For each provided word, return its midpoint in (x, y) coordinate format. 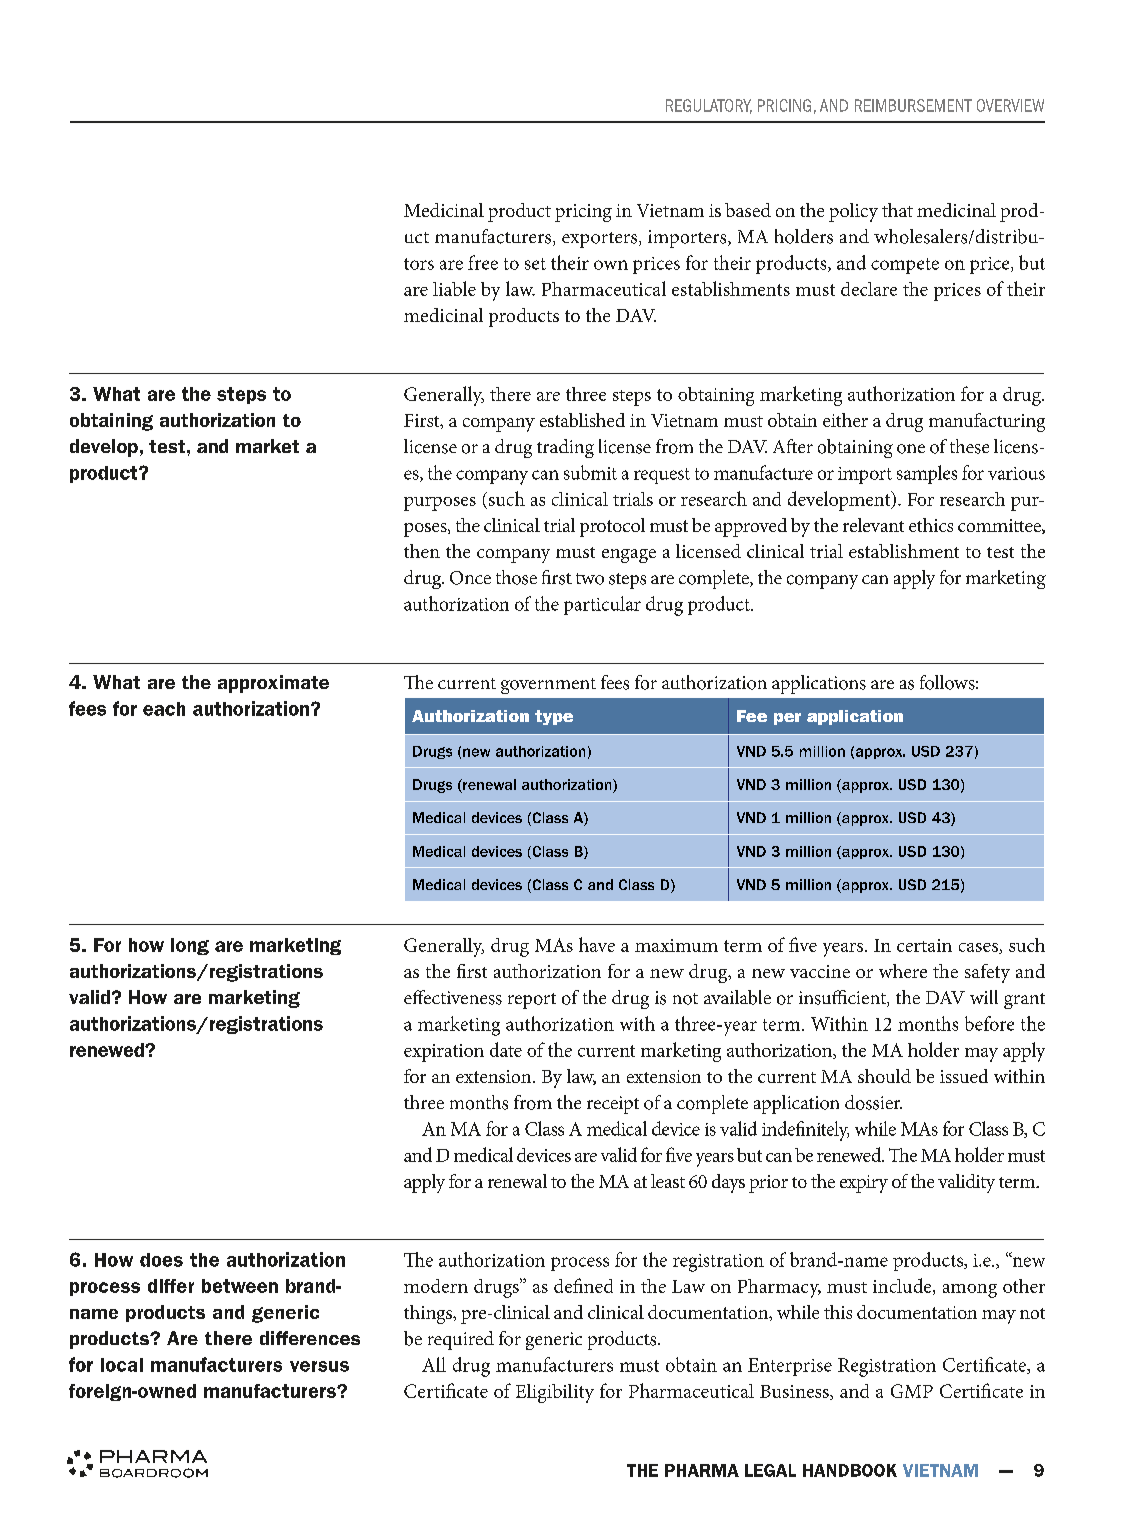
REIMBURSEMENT (913, 105)
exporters (599, 240)
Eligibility (555, 1393)
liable (454, 288)
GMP (912, 1391)
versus (319, 1366)
